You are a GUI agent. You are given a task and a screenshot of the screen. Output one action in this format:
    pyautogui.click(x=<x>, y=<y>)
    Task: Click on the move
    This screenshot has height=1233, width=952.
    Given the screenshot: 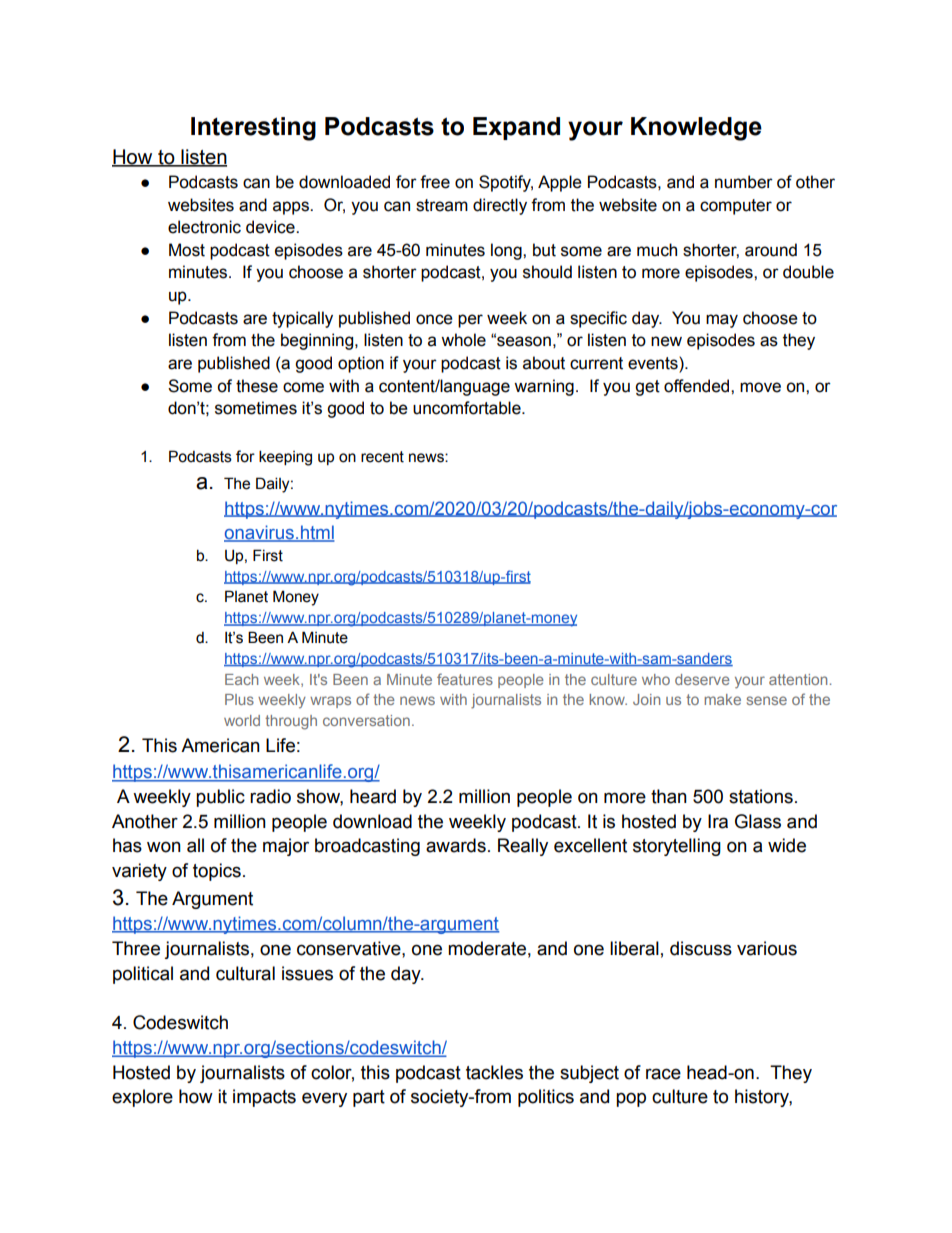 What is the action you would take?
    pyautogui.click(x=760, y=387)
